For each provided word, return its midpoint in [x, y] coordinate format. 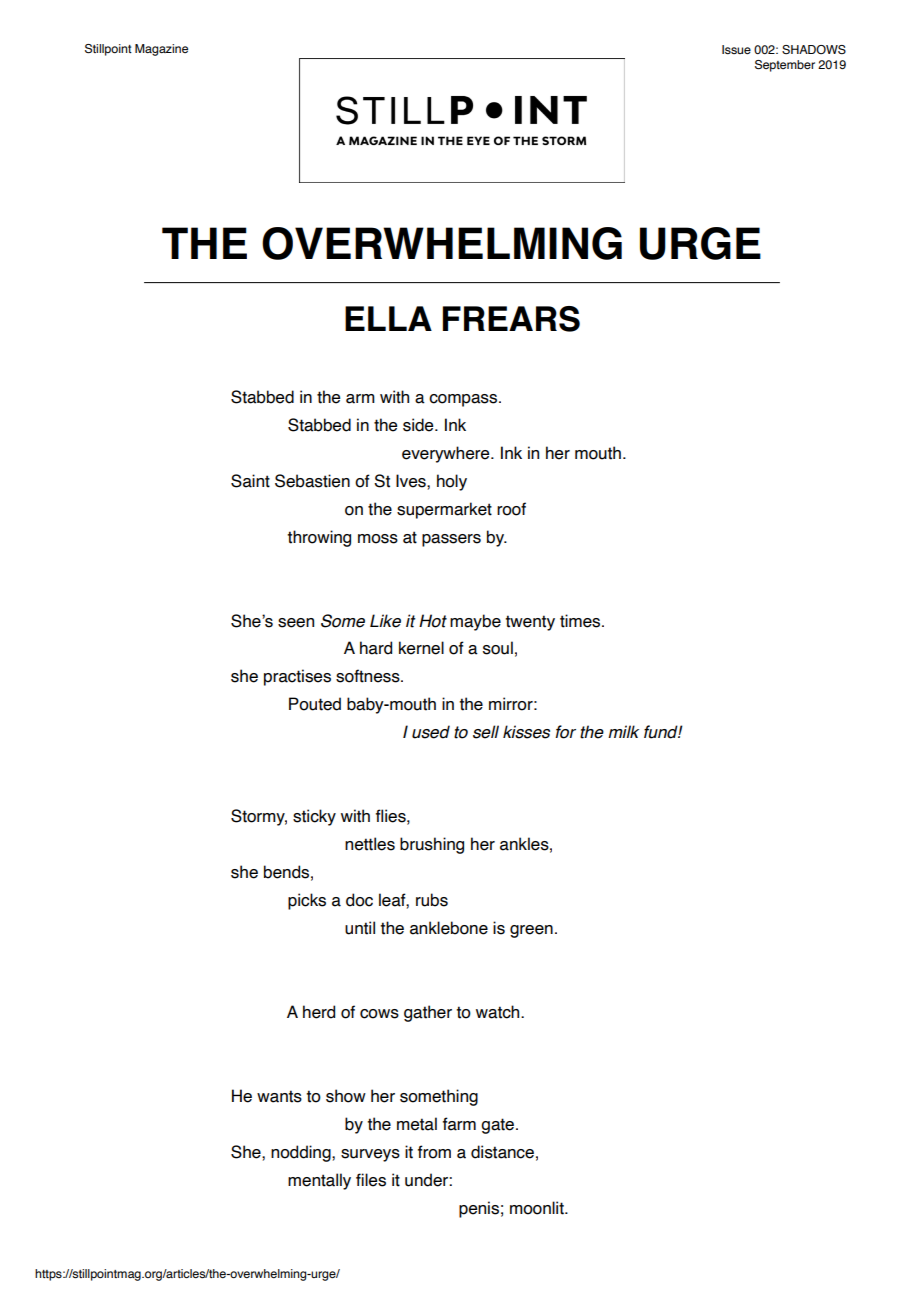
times [581, 621]
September [785, 66]
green [531, 931]
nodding [302, 1153]
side [419, 425]
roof [511, 509]
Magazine [161, 50]
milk [623, 731]
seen [296, 623]
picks [307, 901]
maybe [475, 622]
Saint [250, 481]
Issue [736, 49]
